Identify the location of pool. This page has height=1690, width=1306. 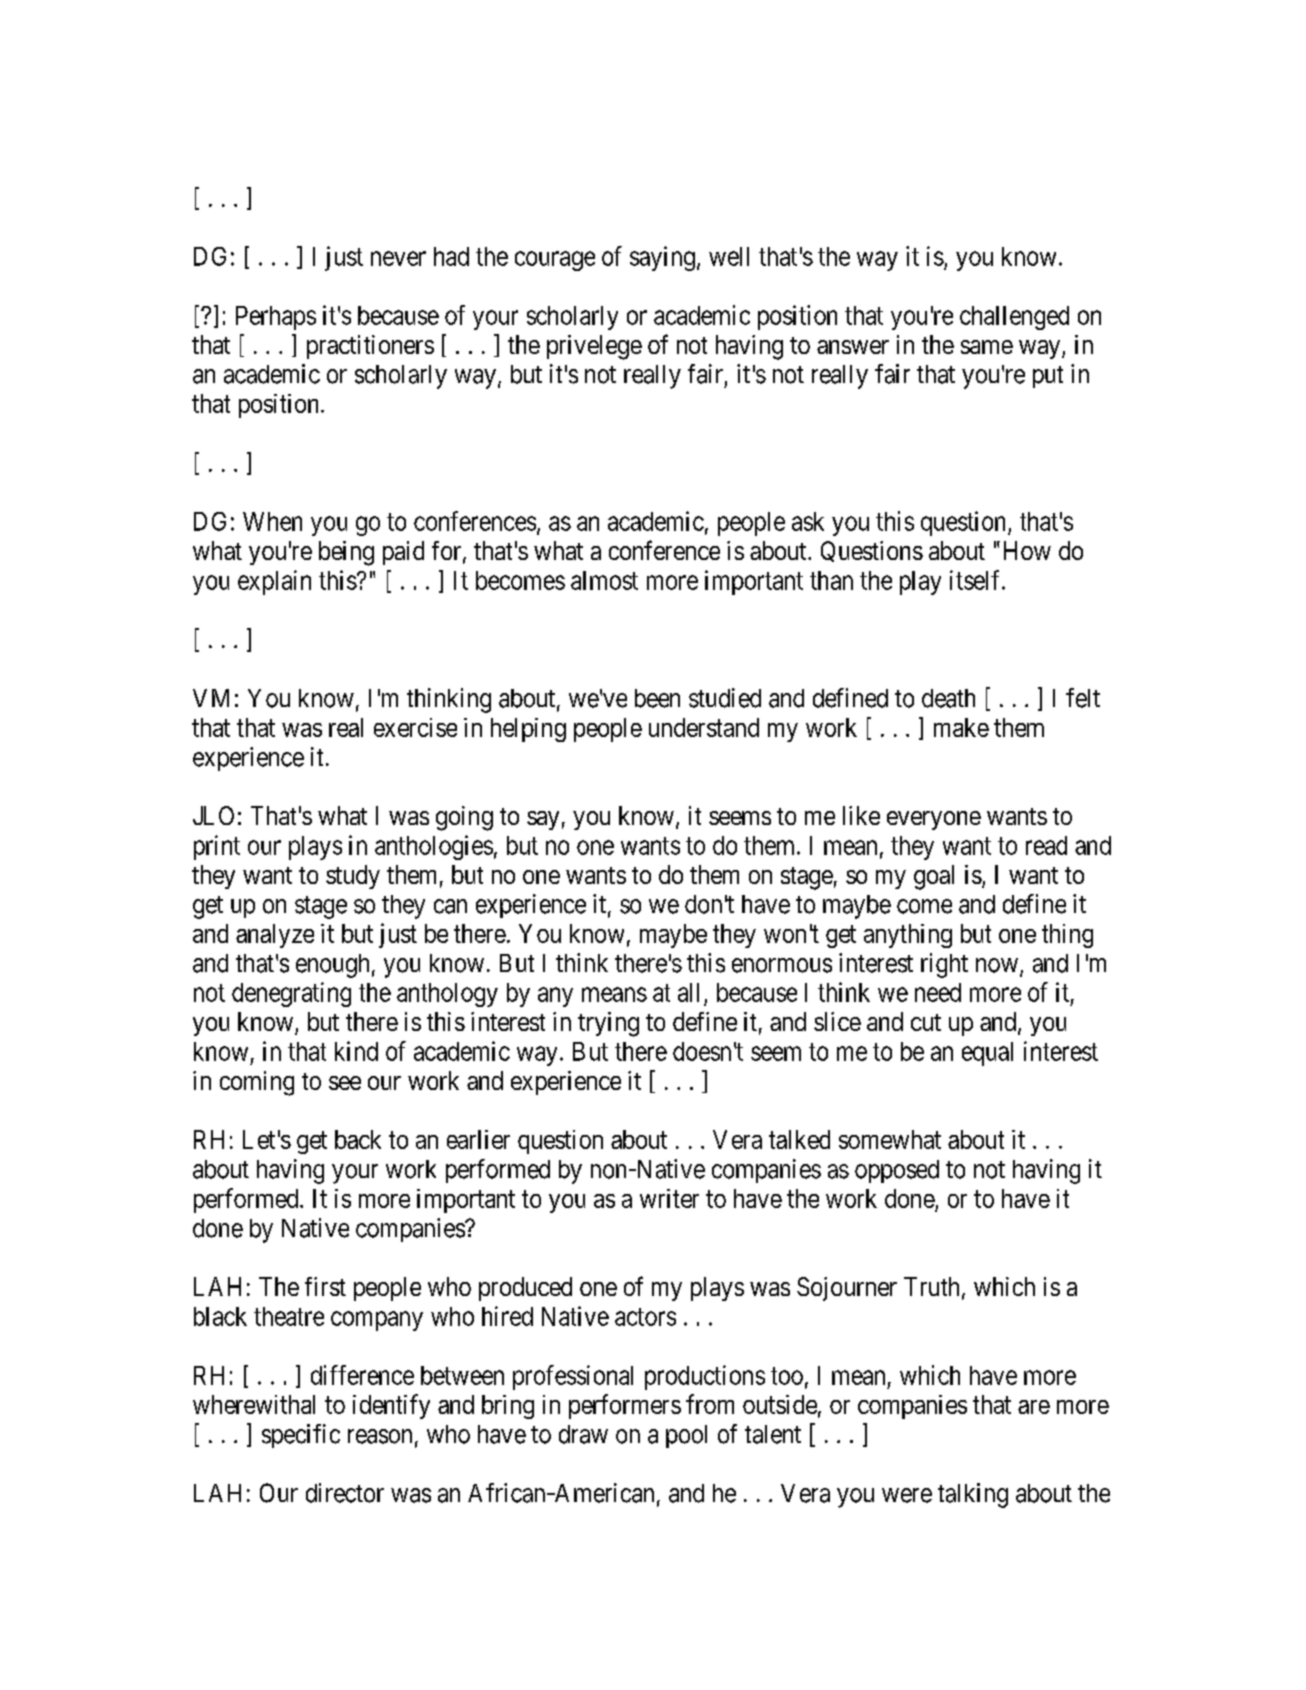
(686, 1436).
